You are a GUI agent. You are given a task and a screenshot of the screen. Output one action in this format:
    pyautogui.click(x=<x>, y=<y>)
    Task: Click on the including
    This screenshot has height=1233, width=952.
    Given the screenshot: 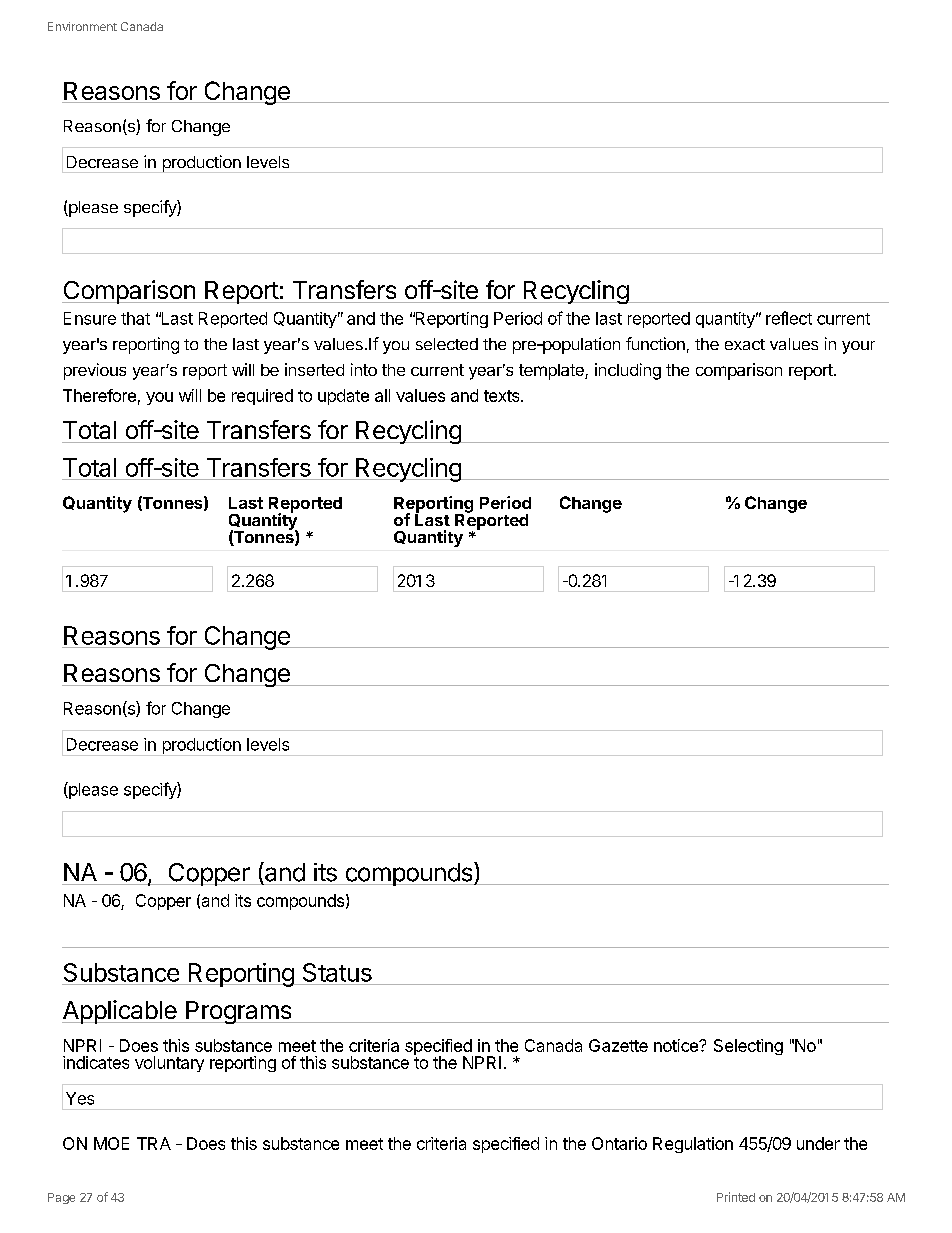 What is the action you would take?
    pyautogui.click(x=628, y=371)
